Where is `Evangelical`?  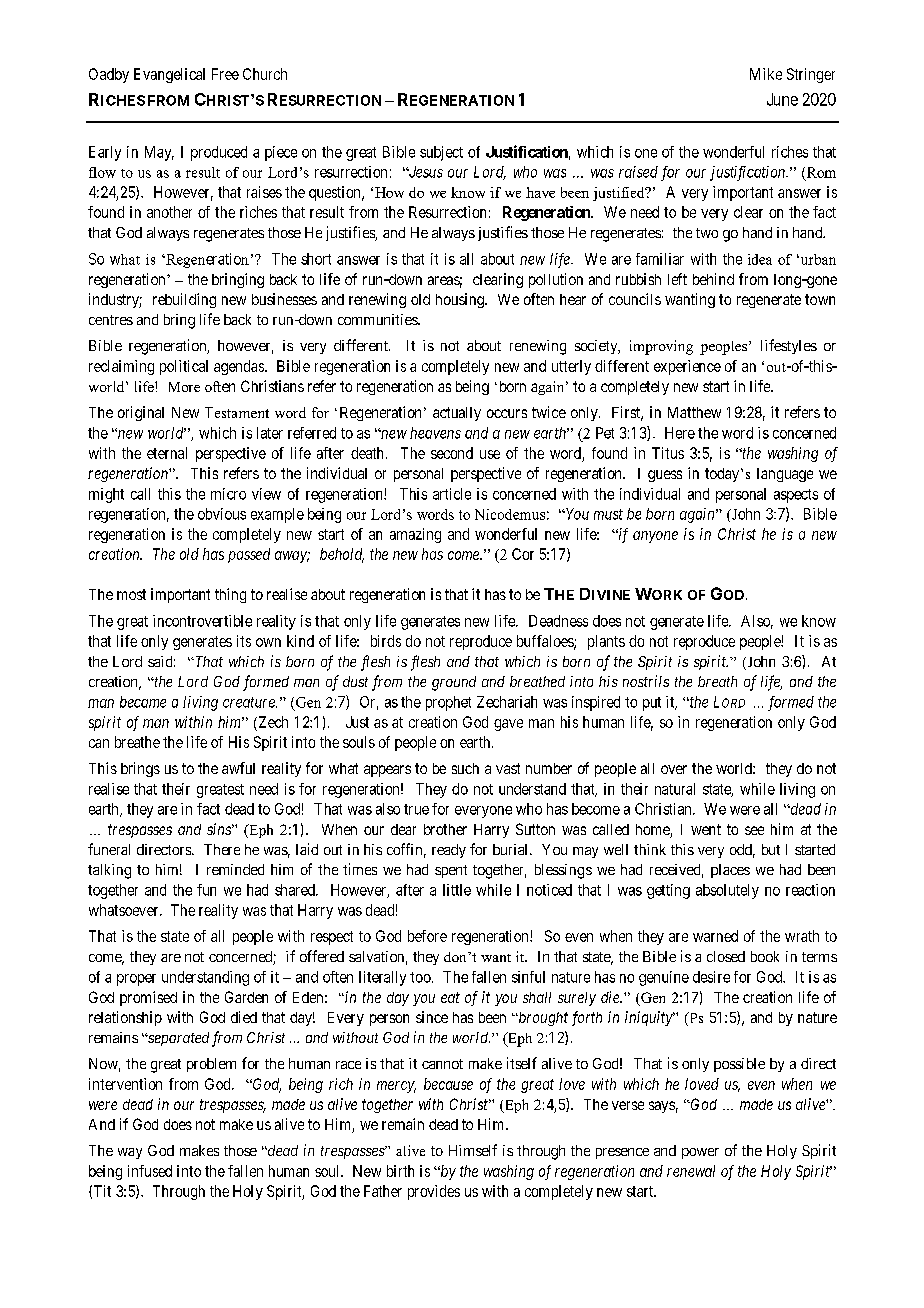
Evangelical is located at coordinates (169, 75).
